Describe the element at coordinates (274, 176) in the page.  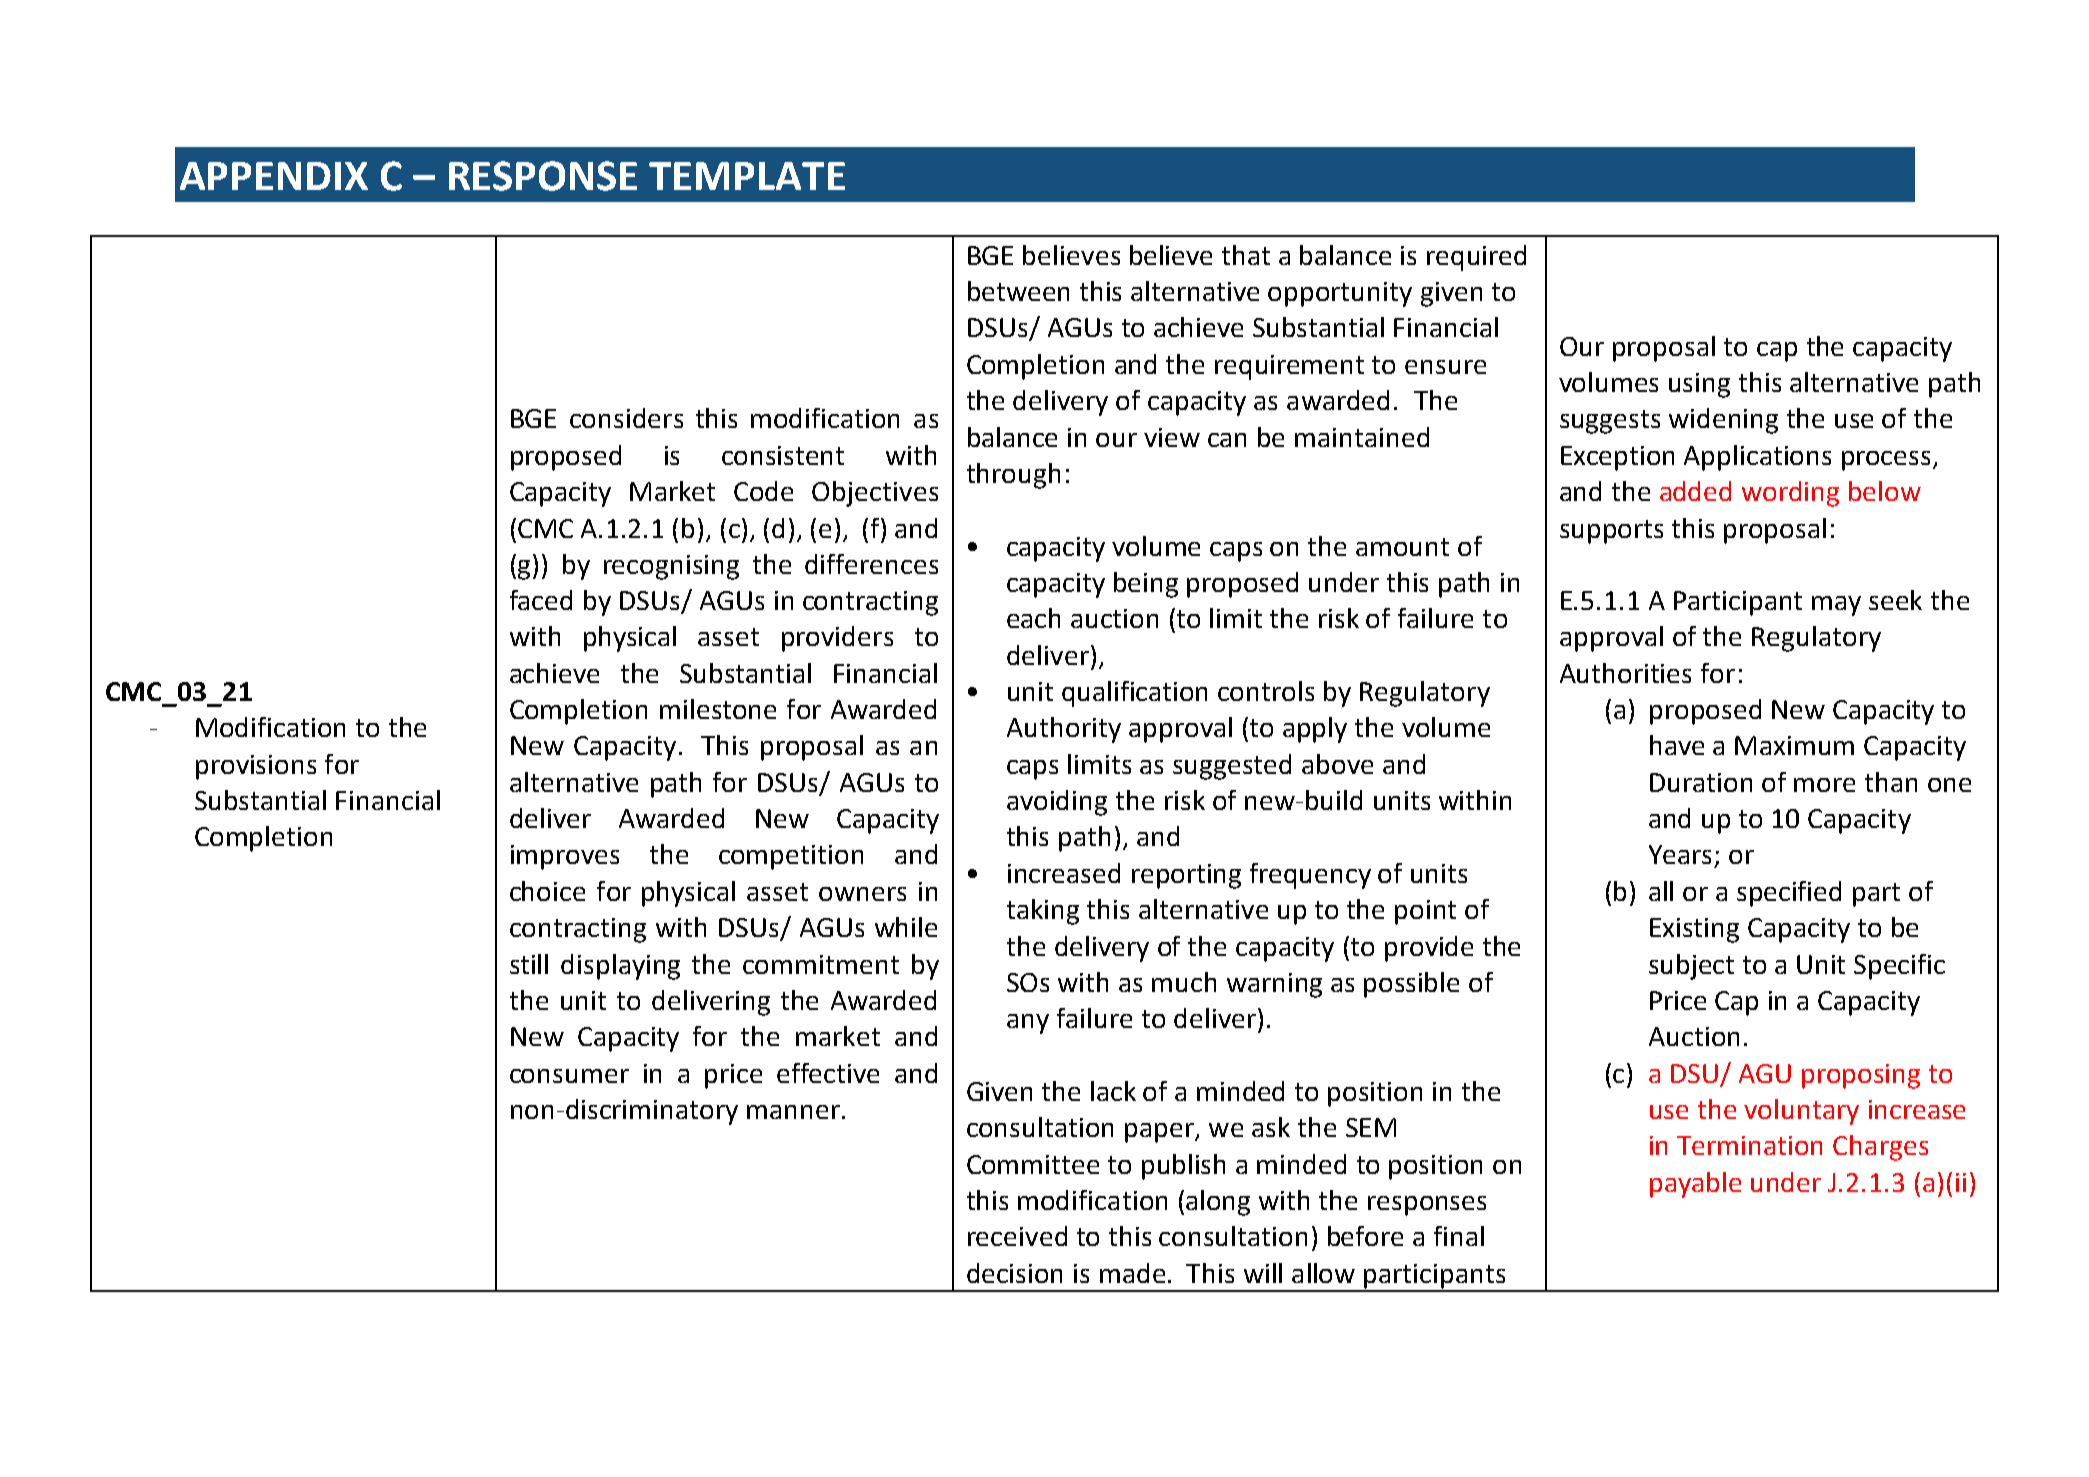
I see `APPENDIX` at that location.
